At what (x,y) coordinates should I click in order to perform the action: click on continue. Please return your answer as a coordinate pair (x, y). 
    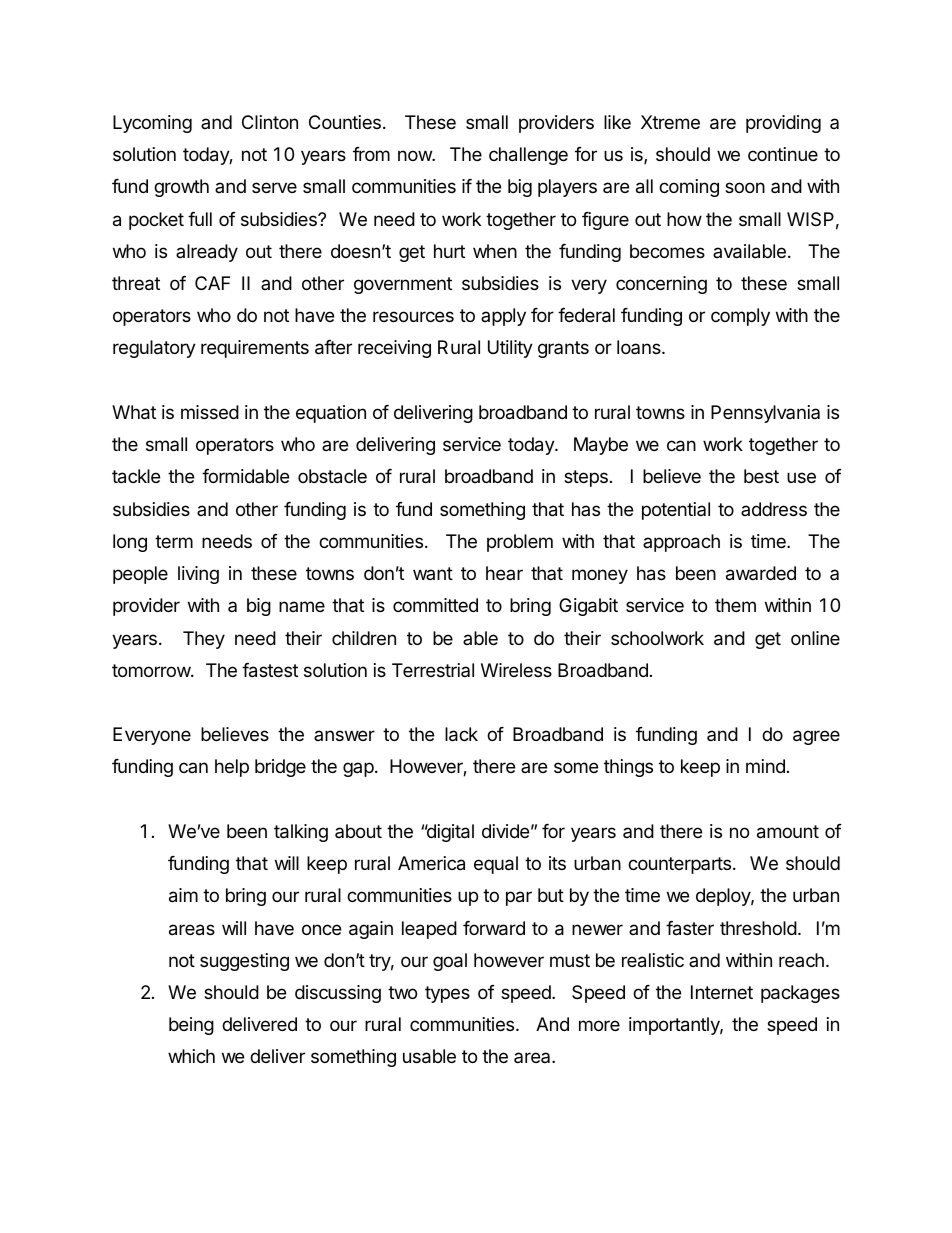
    Looking at the image, I should click on (783, 154).
